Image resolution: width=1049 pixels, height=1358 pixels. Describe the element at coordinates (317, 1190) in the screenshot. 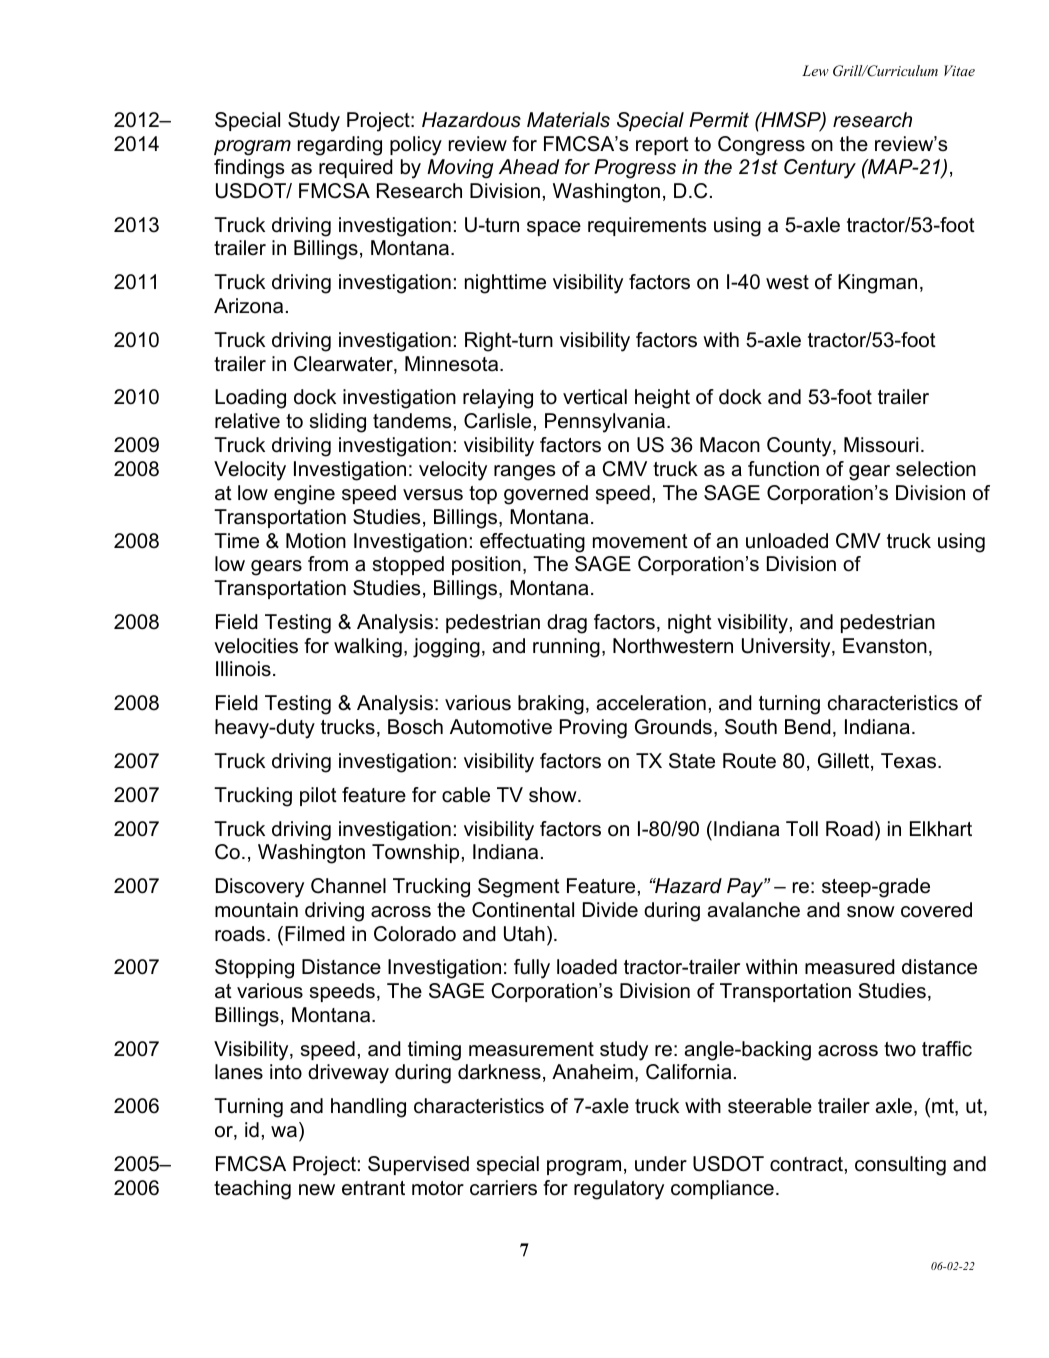

I see `new` at that location.
